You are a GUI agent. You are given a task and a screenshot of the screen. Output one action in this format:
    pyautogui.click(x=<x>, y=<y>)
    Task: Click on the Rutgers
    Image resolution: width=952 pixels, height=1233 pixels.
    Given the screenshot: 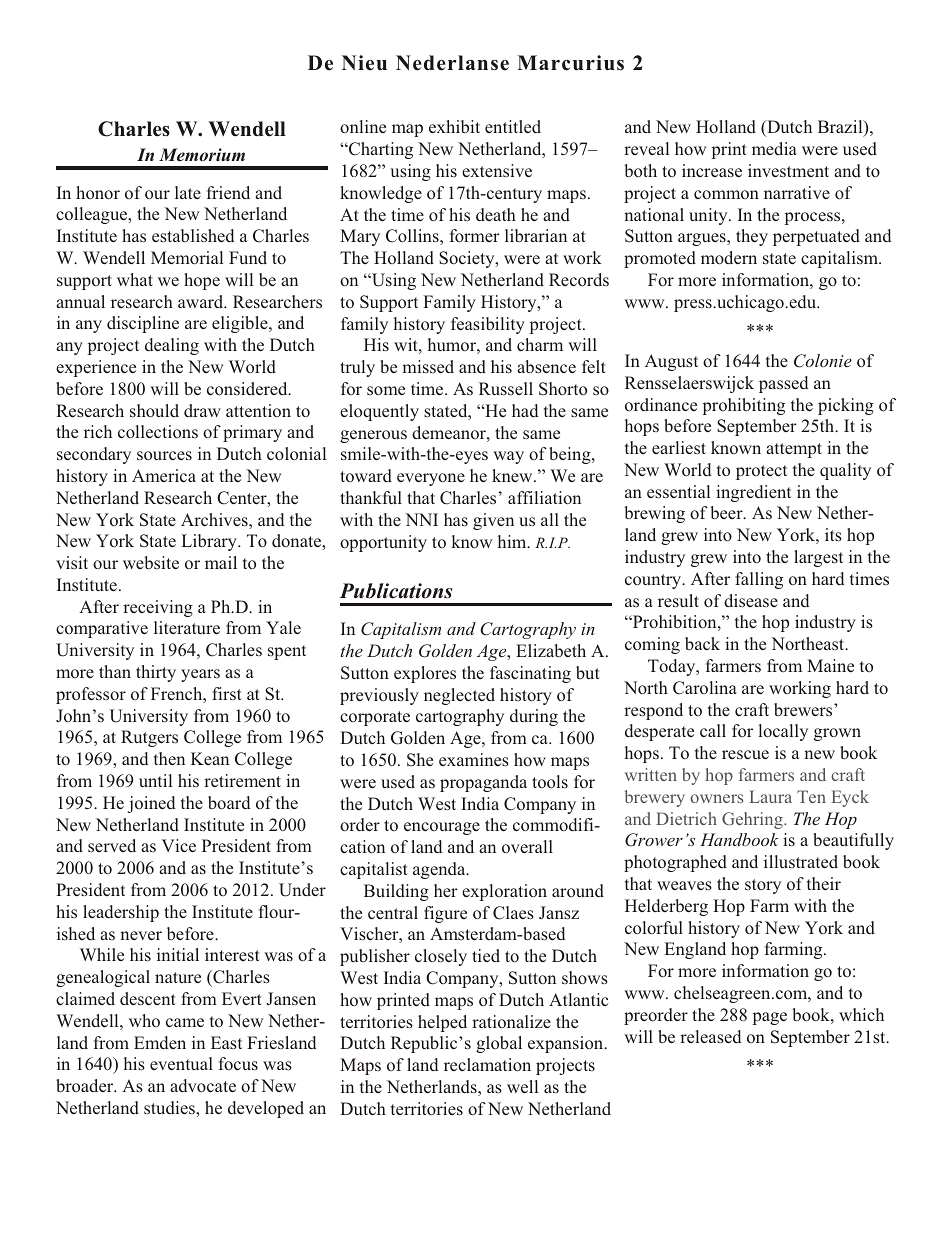 What is the action you would take?
    pyautogui.click(x=149, y=738)
